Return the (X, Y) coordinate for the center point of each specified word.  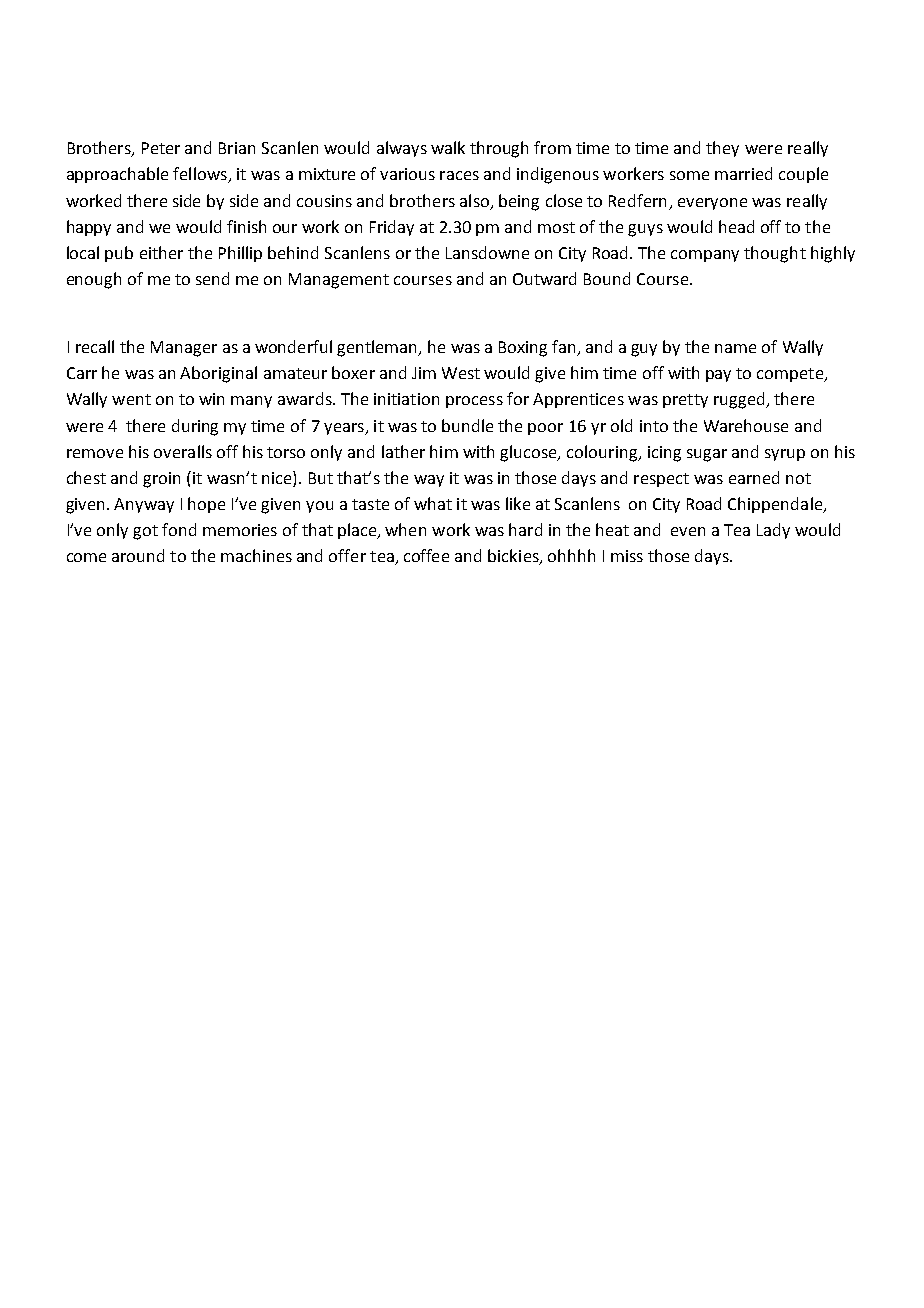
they (722, 149)
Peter (161, 148)
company (705, 256)
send (212, 278)
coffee (426, 555)
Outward (544, 278)
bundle (467, 425)
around (138, 555)
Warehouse (746, 425)
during (195, 427)
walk (448, 147)
